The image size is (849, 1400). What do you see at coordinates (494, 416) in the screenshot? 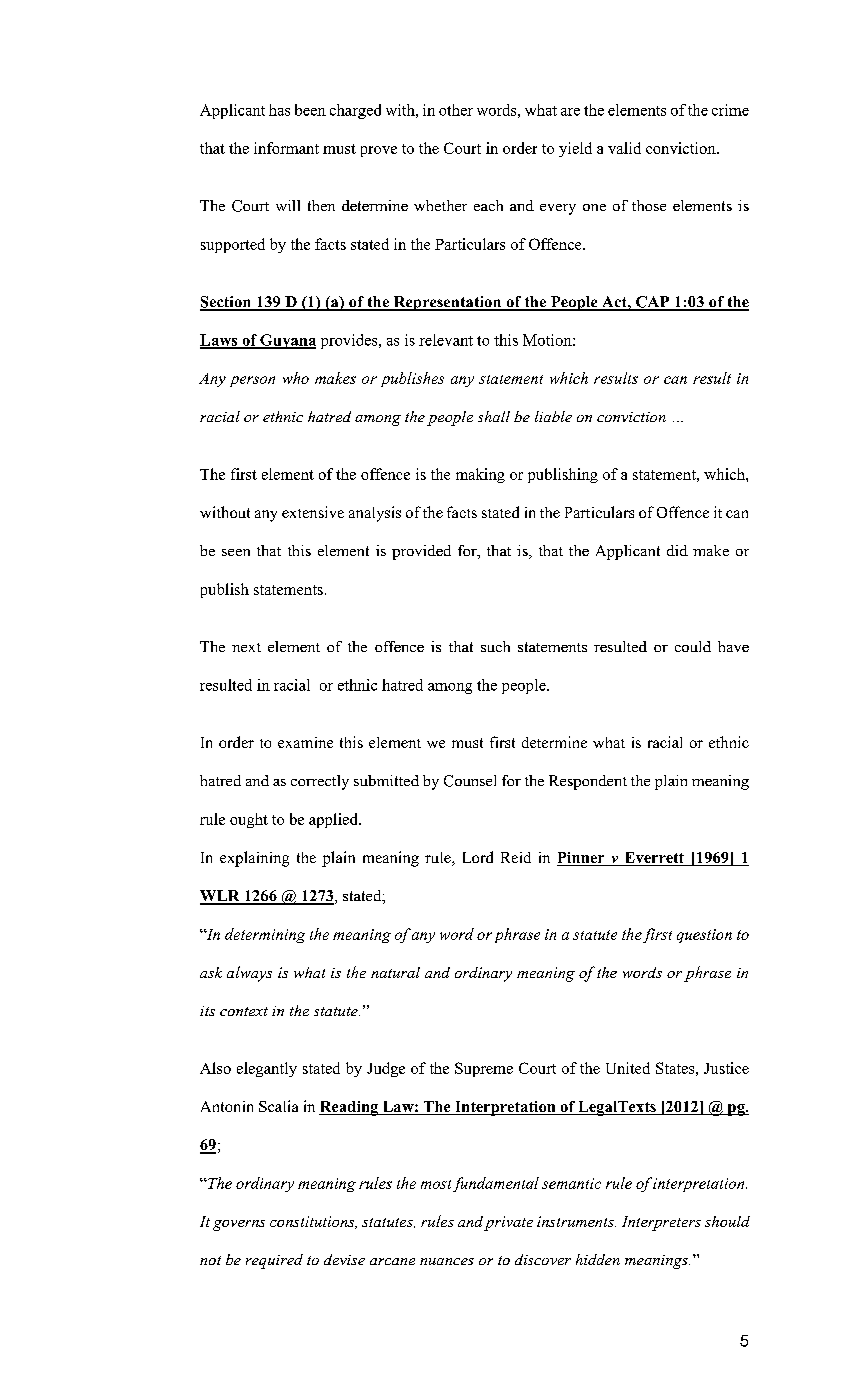
I see `shall` at bounding box center [494, 416].
